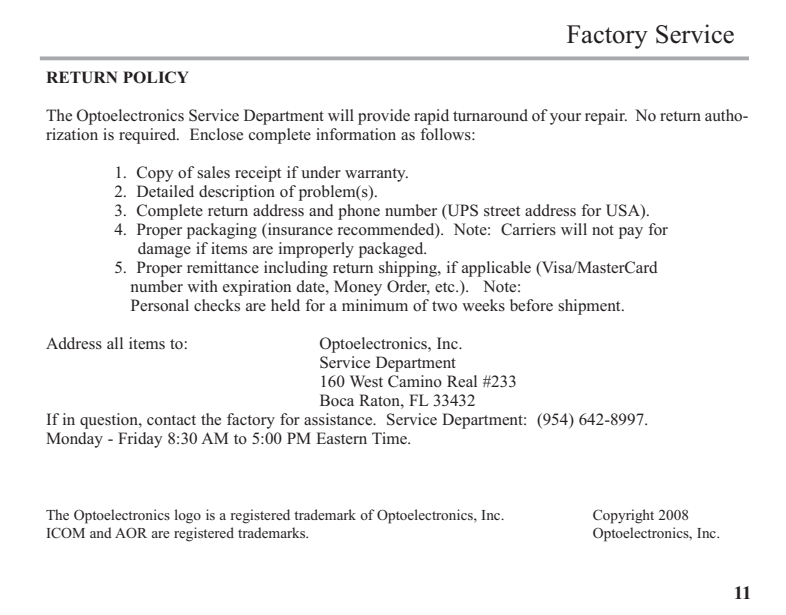 This page has height=615, width=786. Describe the element at coordinates (299, 230) in the page. I see `insurance` at that location.
